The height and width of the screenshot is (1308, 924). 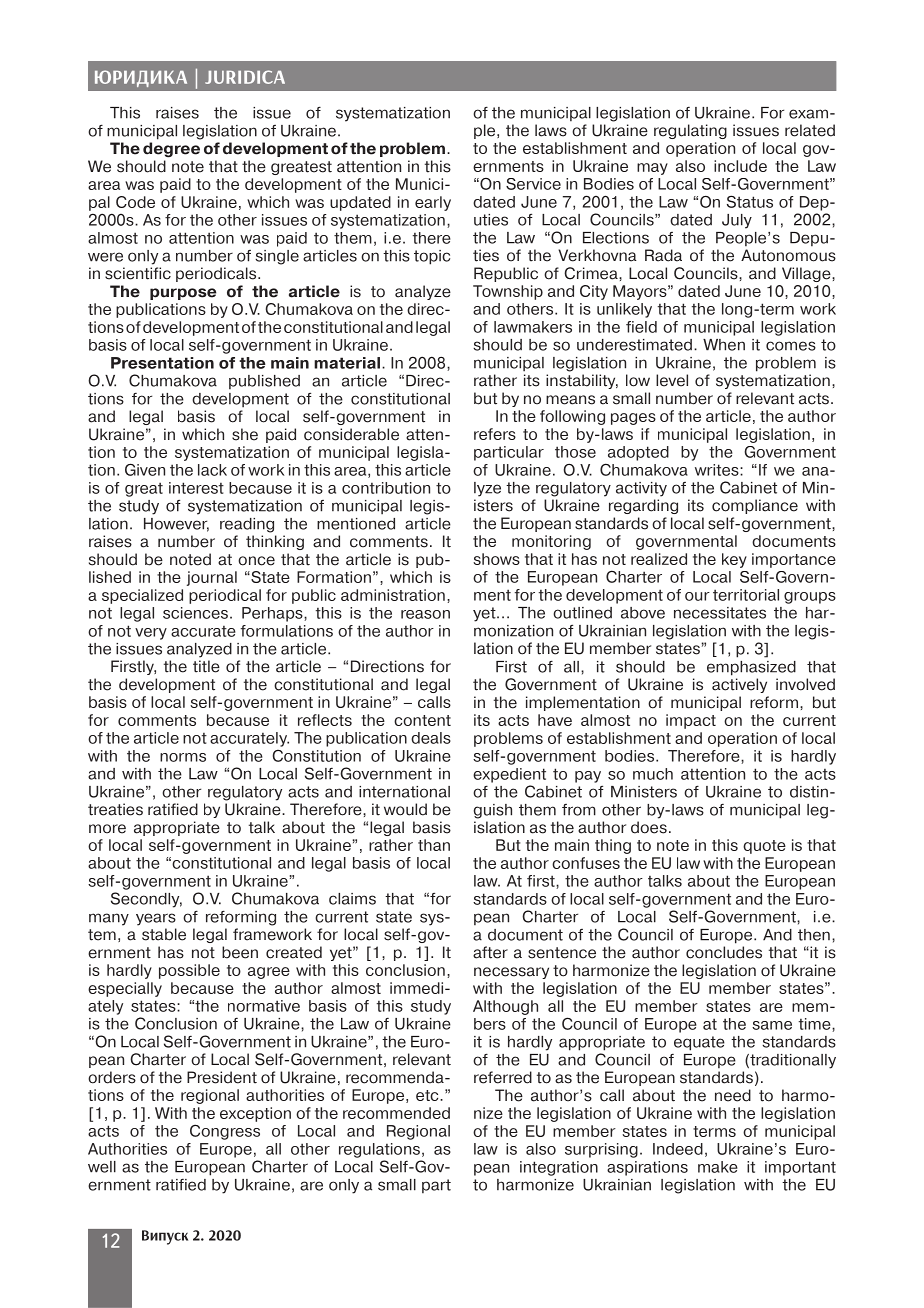 What do you see at coordinates (496, 559) in the screenshot?
I see `shows` at bounding box center [496, 559].
